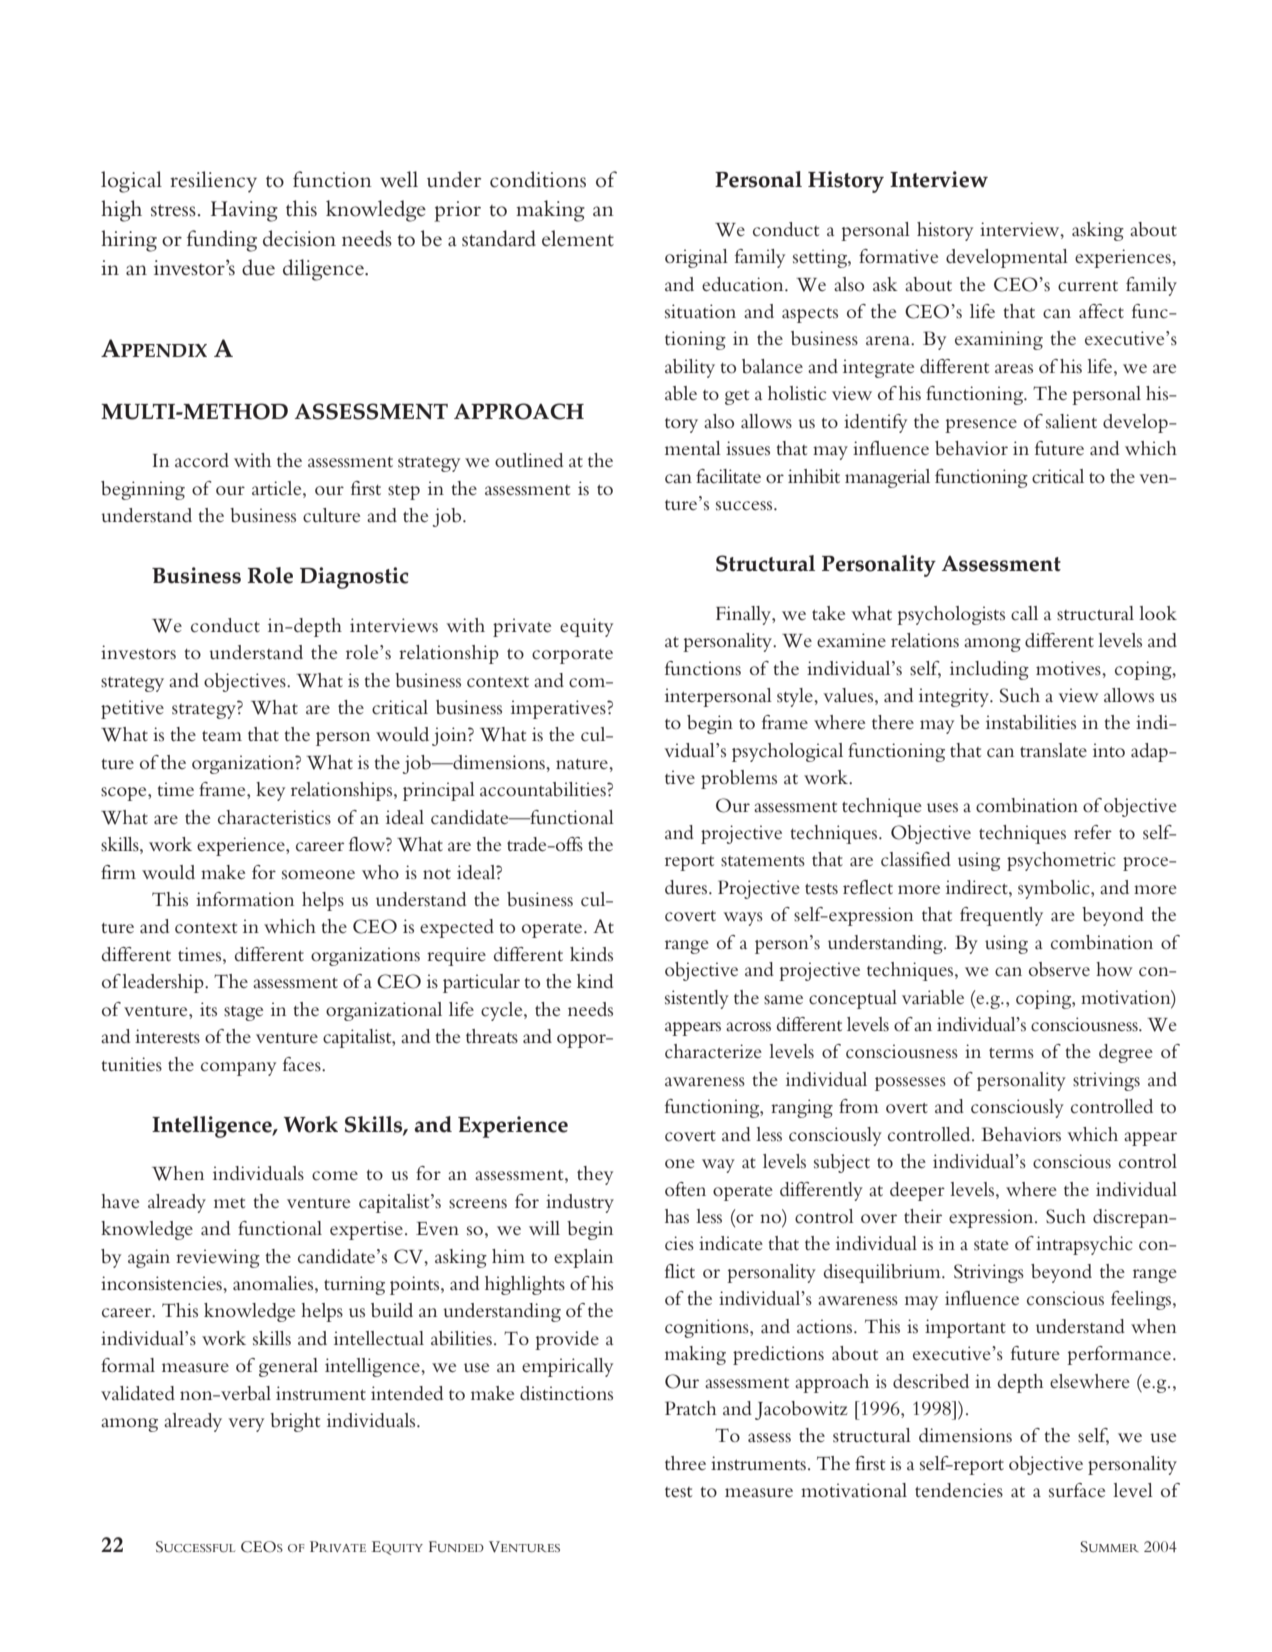 This screenshot has width=1272, height=1652. Describe the element at coordinates (951, 615) in the screenshot. I see `psychologists` at that location.
